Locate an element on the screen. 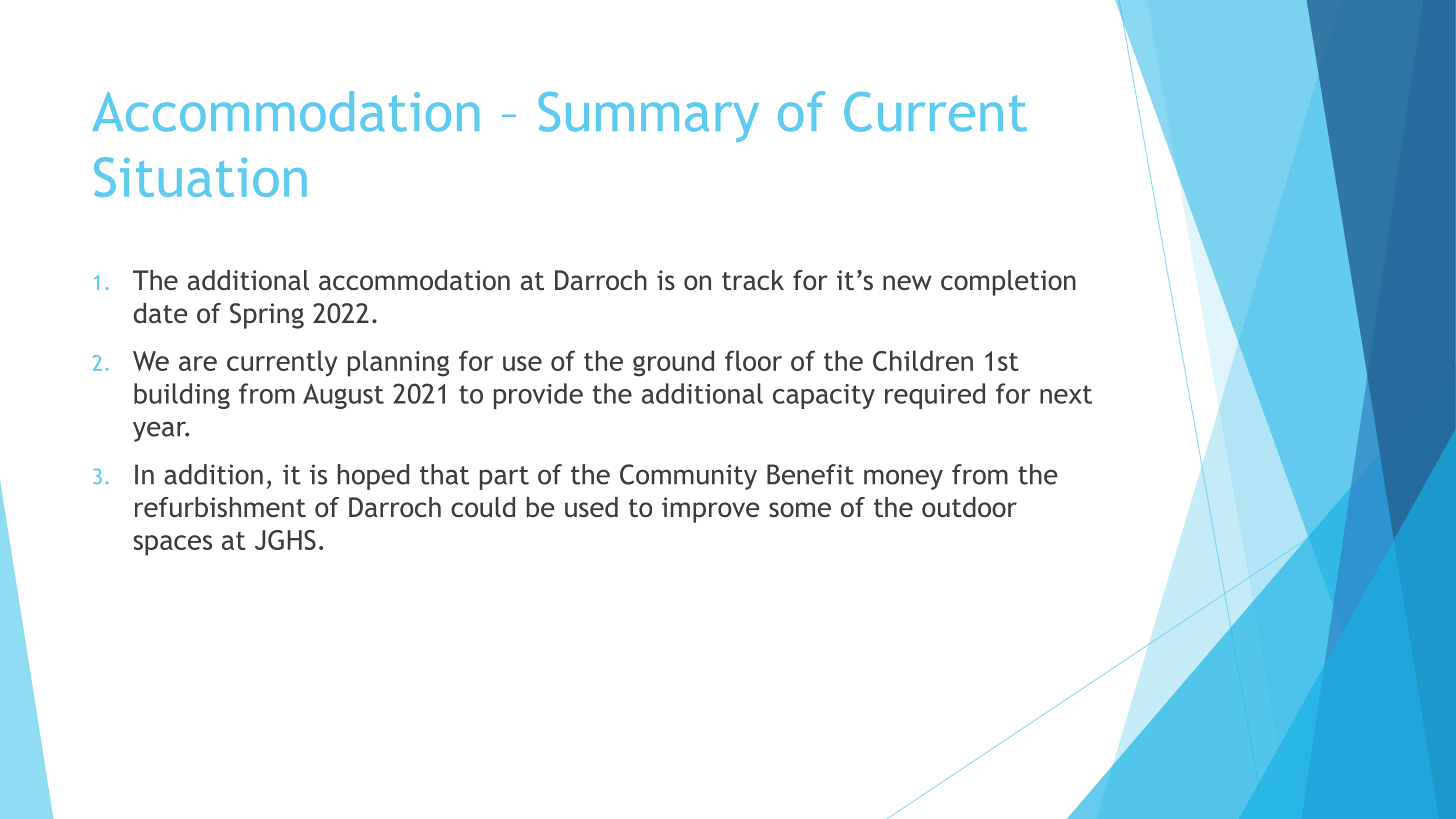  year is located at coordinates (161, 431).
